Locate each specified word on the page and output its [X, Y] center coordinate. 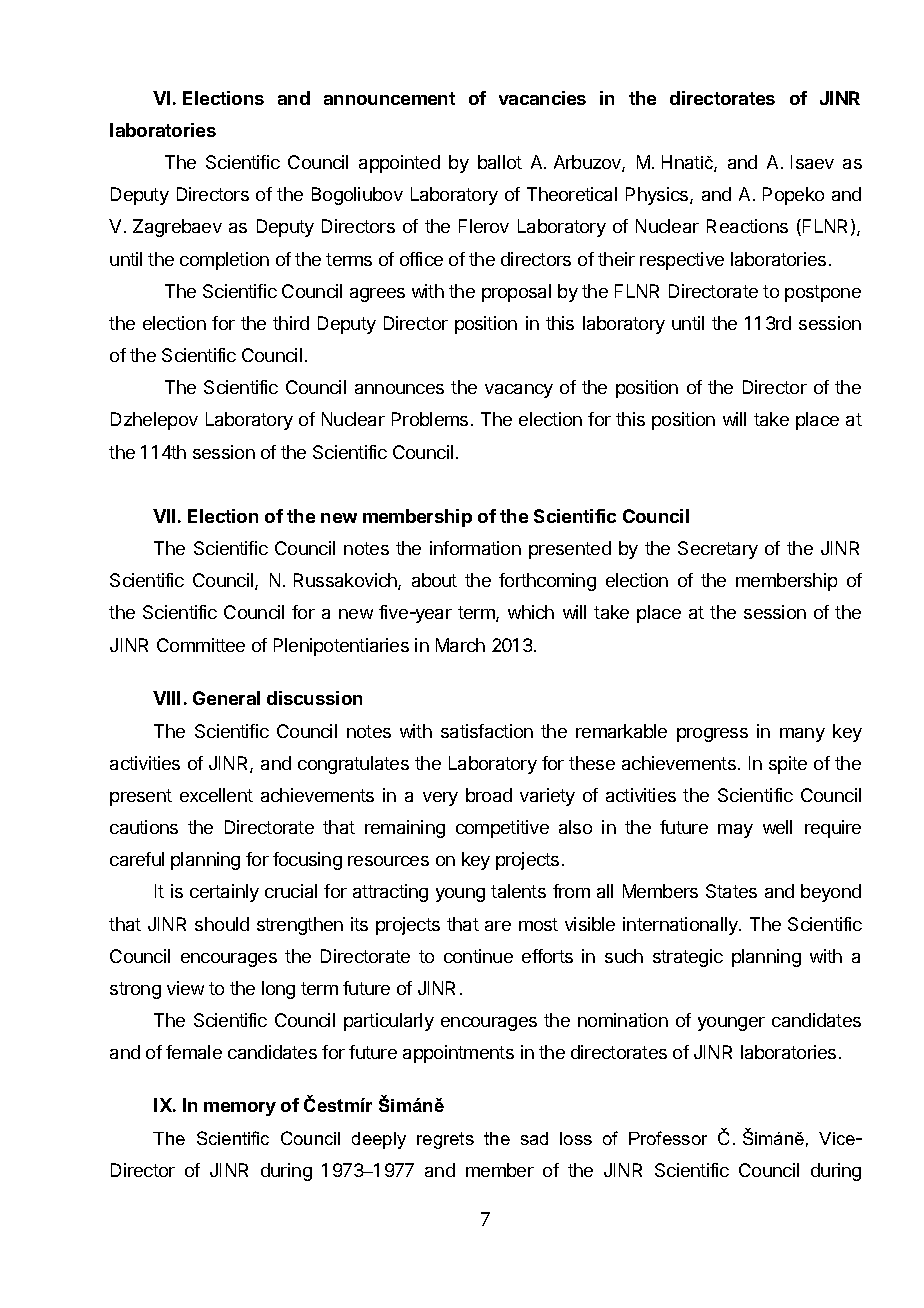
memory [240, 1109]
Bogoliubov [357, 196]
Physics [658, 196]
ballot [500, 162]
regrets [445, 1140]
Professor [668, 1138]
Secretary [718, 550]
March [460, 645]
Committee [201, 645]
